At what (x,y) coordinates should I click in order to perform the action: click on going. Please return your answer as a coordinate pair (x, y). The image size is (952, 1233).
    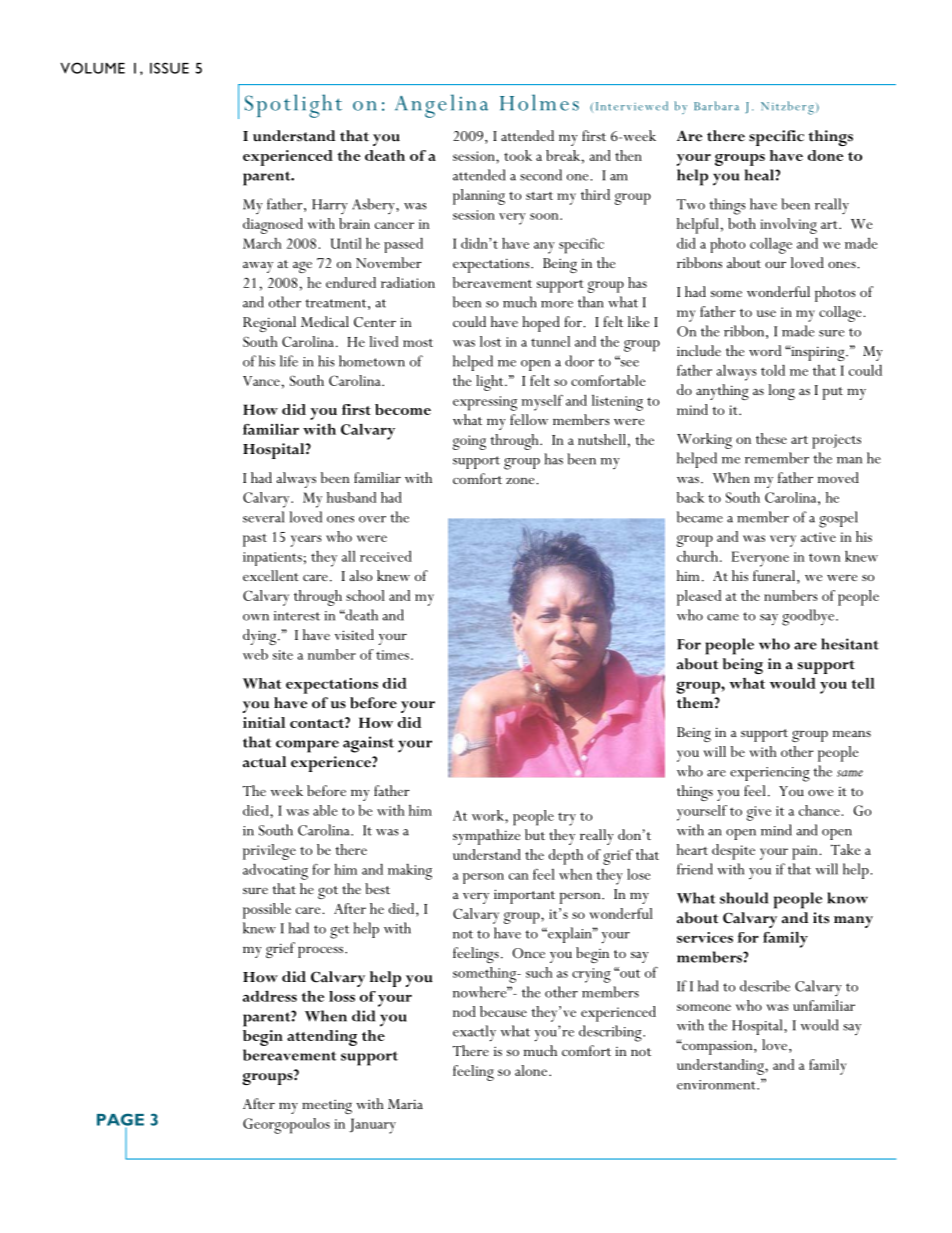
    Looking at the image, I should click on (469, 442).
